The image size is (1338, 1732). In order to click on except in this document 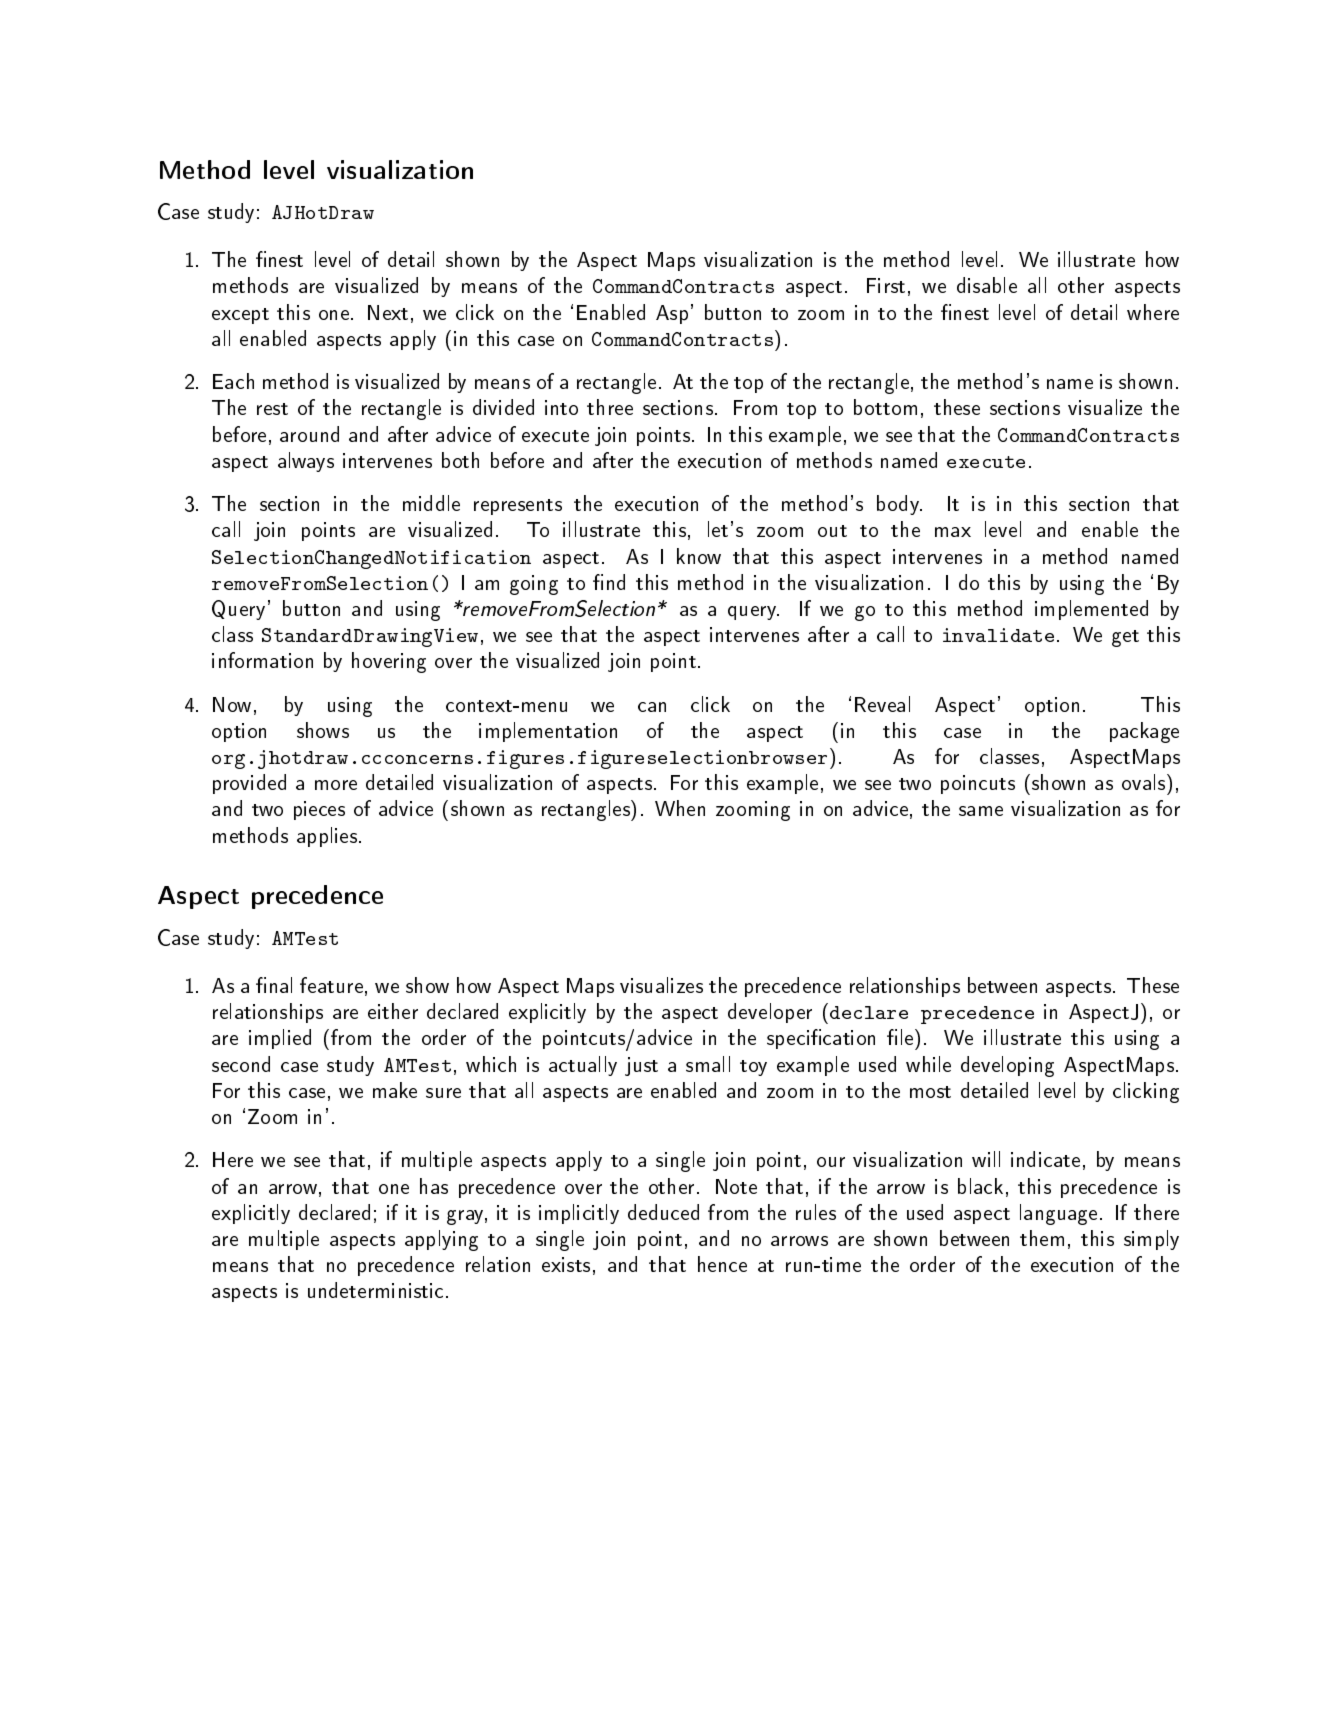, I will do `click(240, 316)`.
